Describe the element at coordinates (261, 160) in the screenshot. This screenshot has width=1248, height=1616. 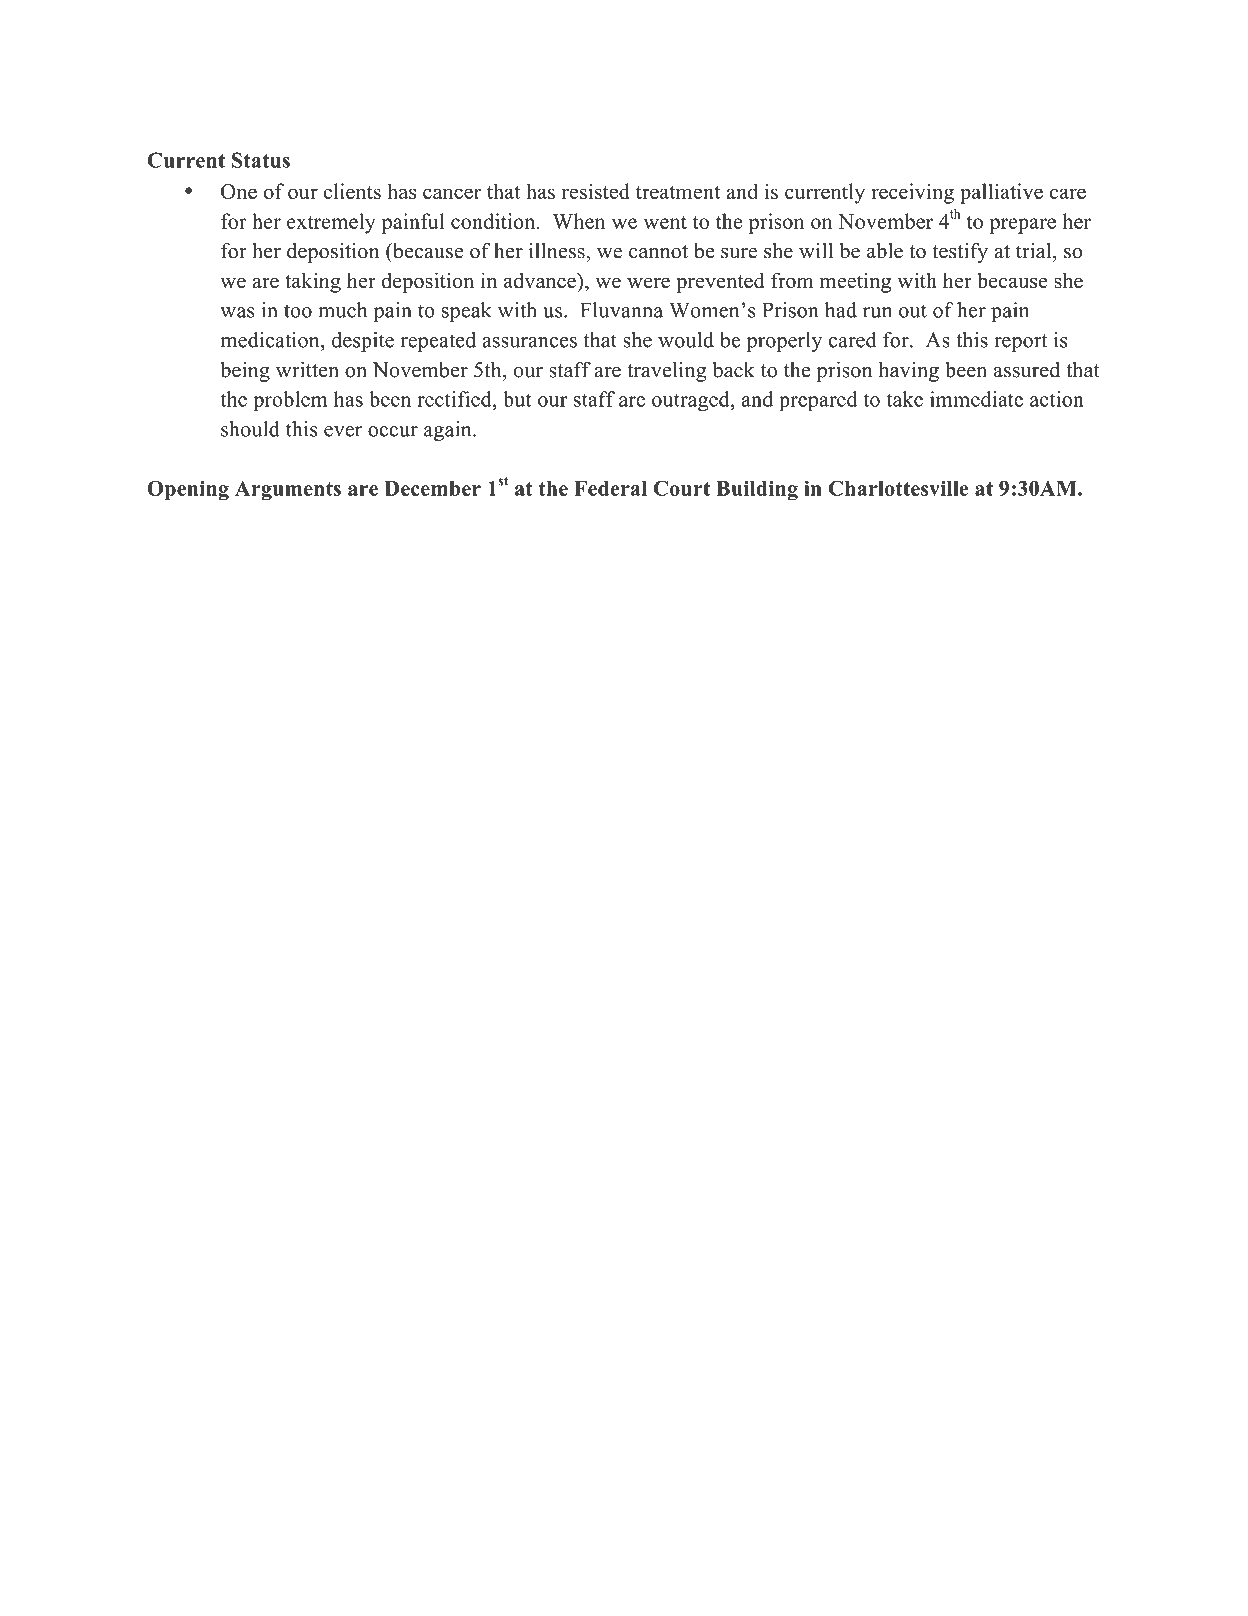
I see `Status` at that location.
